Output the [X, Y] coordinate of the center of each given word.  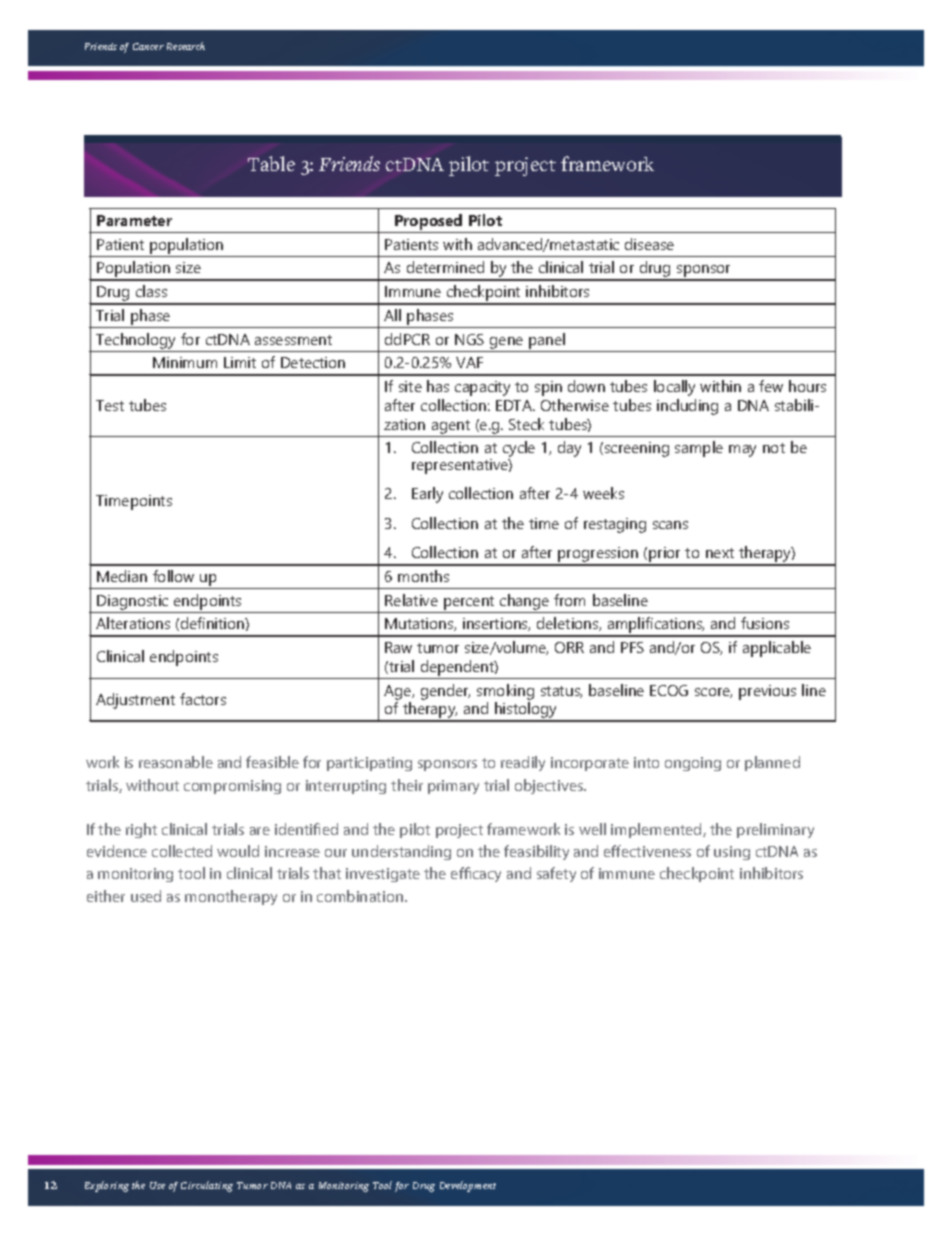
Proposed [428, 222]
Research [186, 46]
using [732, 853]
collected [182, 851]
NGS [469, 339]
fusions [765, 623]
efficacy [476, 874]
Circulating [207, 1186]
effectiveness [647, 851]
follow [173, 576]
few [771, 386]
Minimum [185, 362]
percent [469, 603]
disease [649, 244]
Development [468, 1186]
